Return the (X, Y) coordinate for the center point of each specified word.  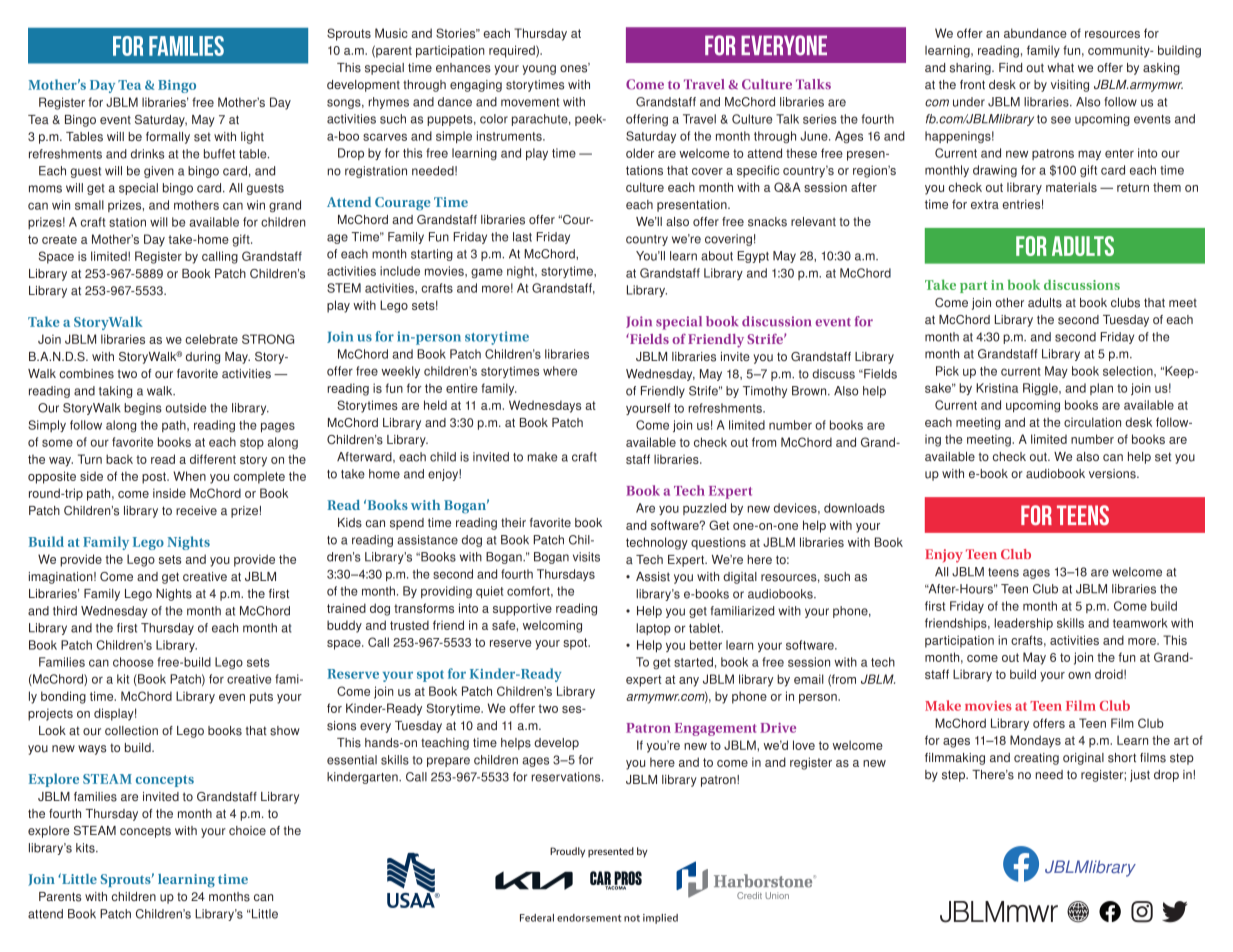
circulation (1092, 422)
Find (1010, 67)
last (522, 237)
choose (133, 662)
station (127, 222)
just (1140, 776)
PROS (627, 879)
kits (86, 848)
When (189, 476)
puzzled (704, 509)
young (539, 70)
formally (168, 138)
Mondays (1035, 741)
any (689, 682)
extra (985, 204)
